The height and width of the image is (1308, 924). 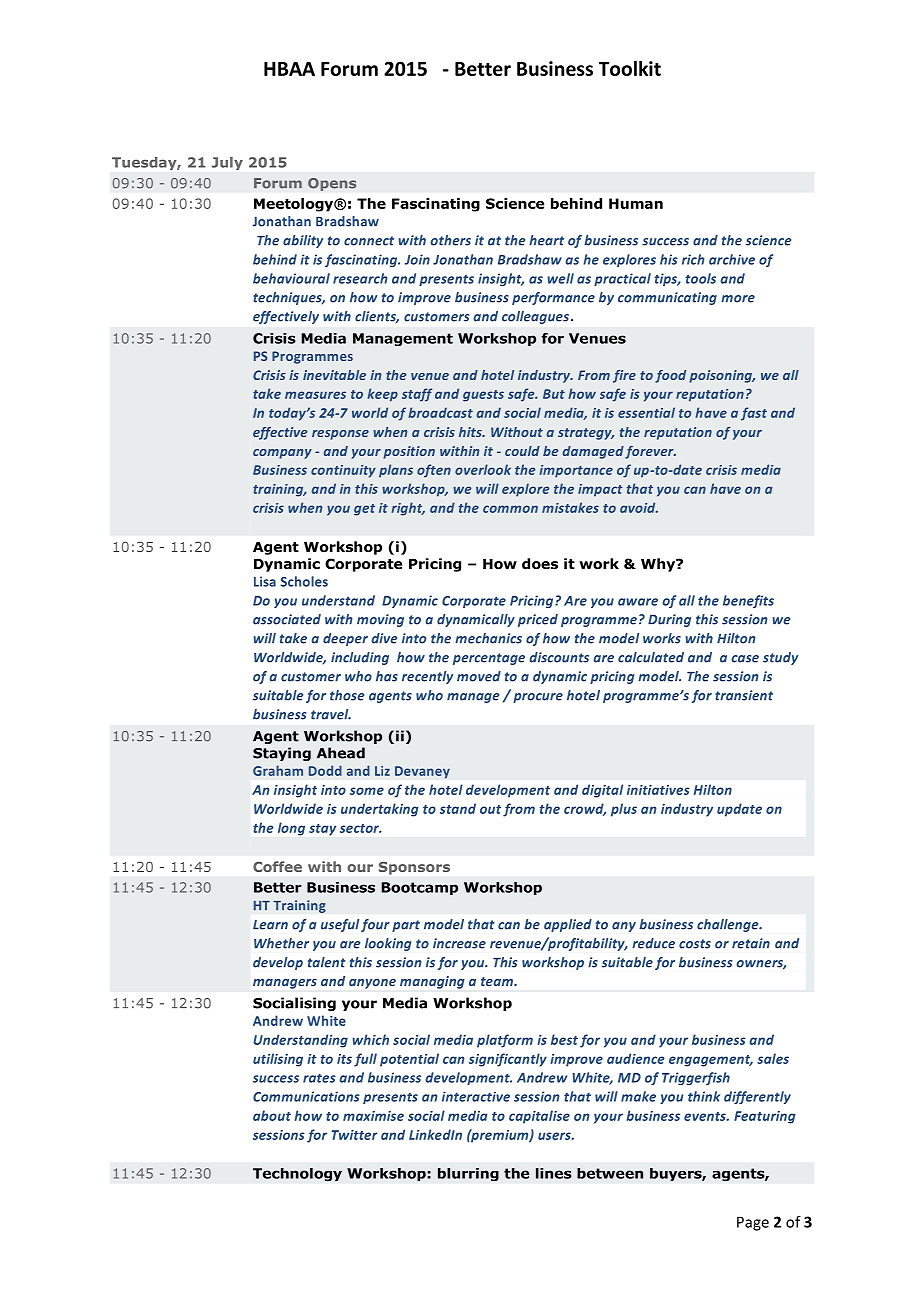 What do you see at coordinates (282, 454) in the image?
I see `company` at bounding box center [282, 454].
